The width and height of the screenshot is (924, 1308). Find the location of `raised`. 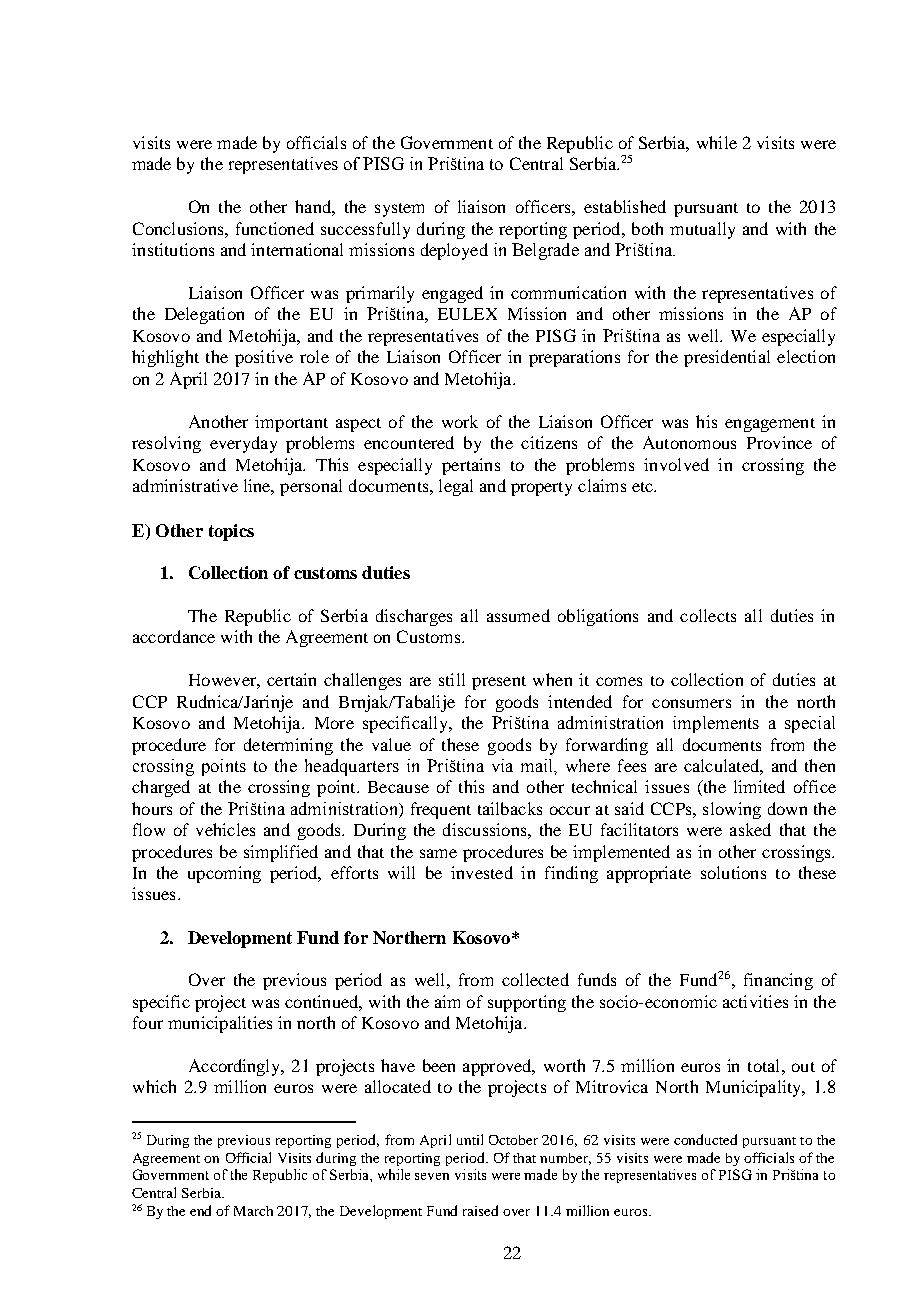

raised is located at coordinates (480, 1210).
